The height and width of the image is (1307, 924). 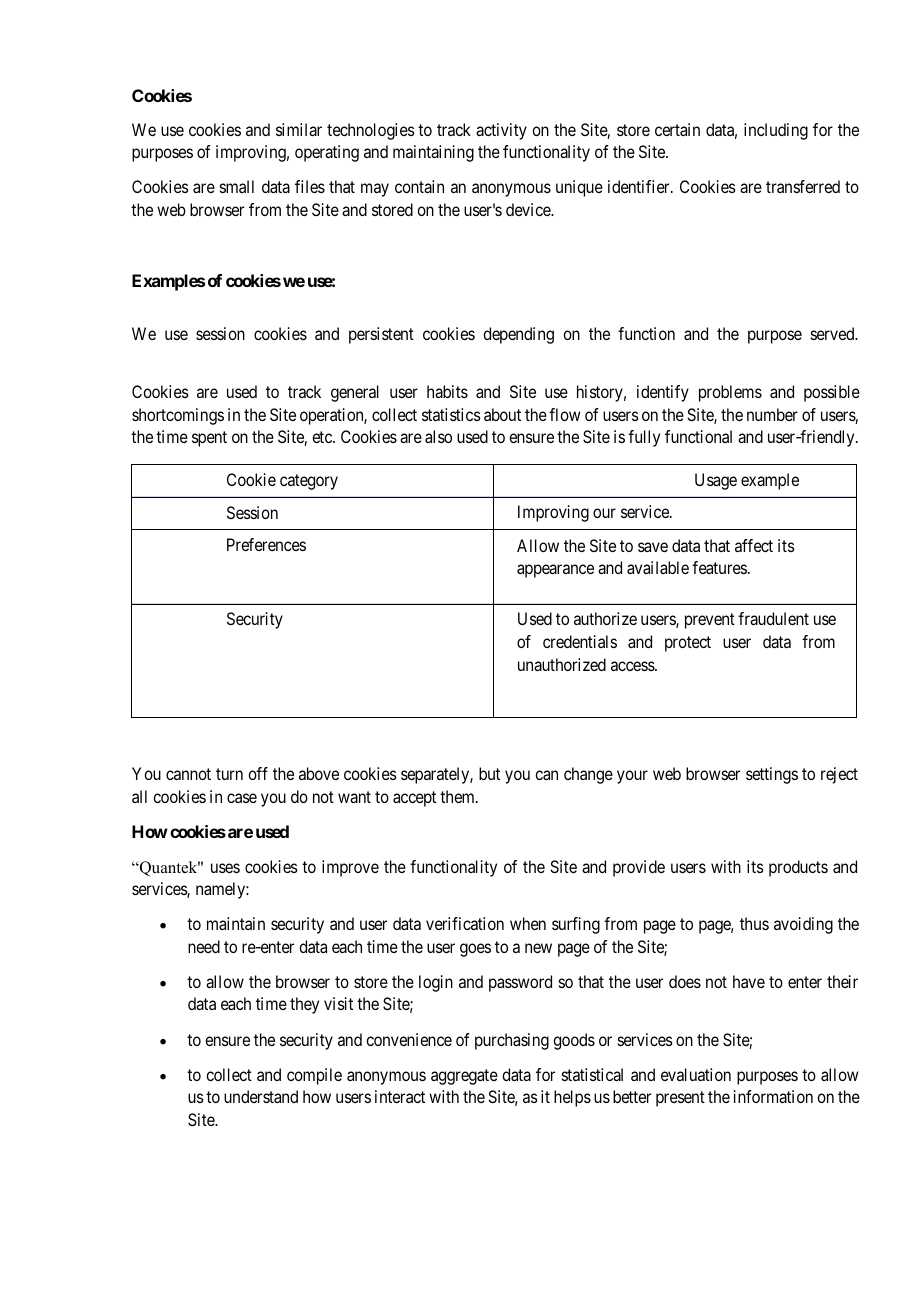 I want to click on activity, so click(x=501, y=131).
